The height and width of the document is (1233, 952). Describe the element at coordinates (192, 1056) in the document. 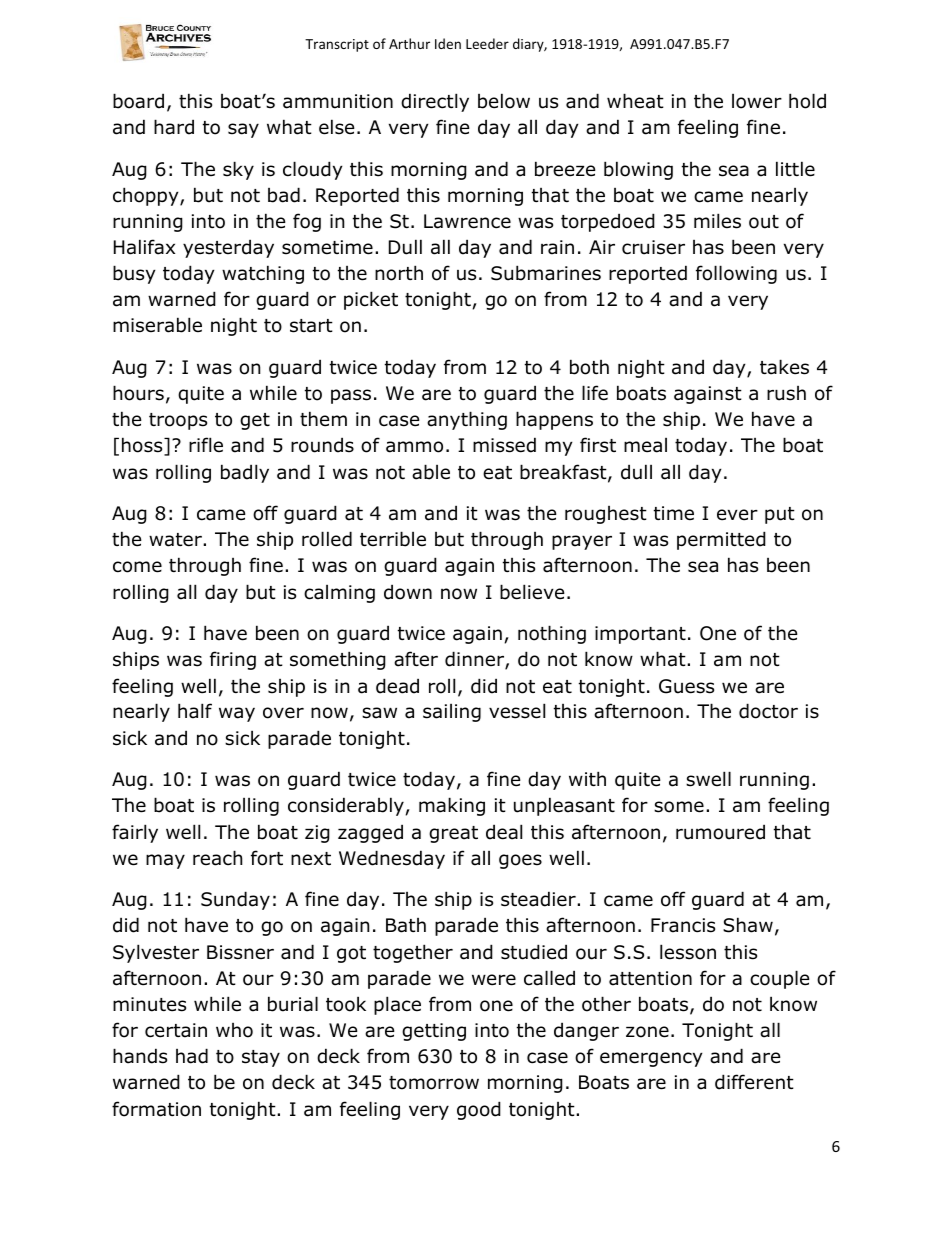

I see `had` at that location.
